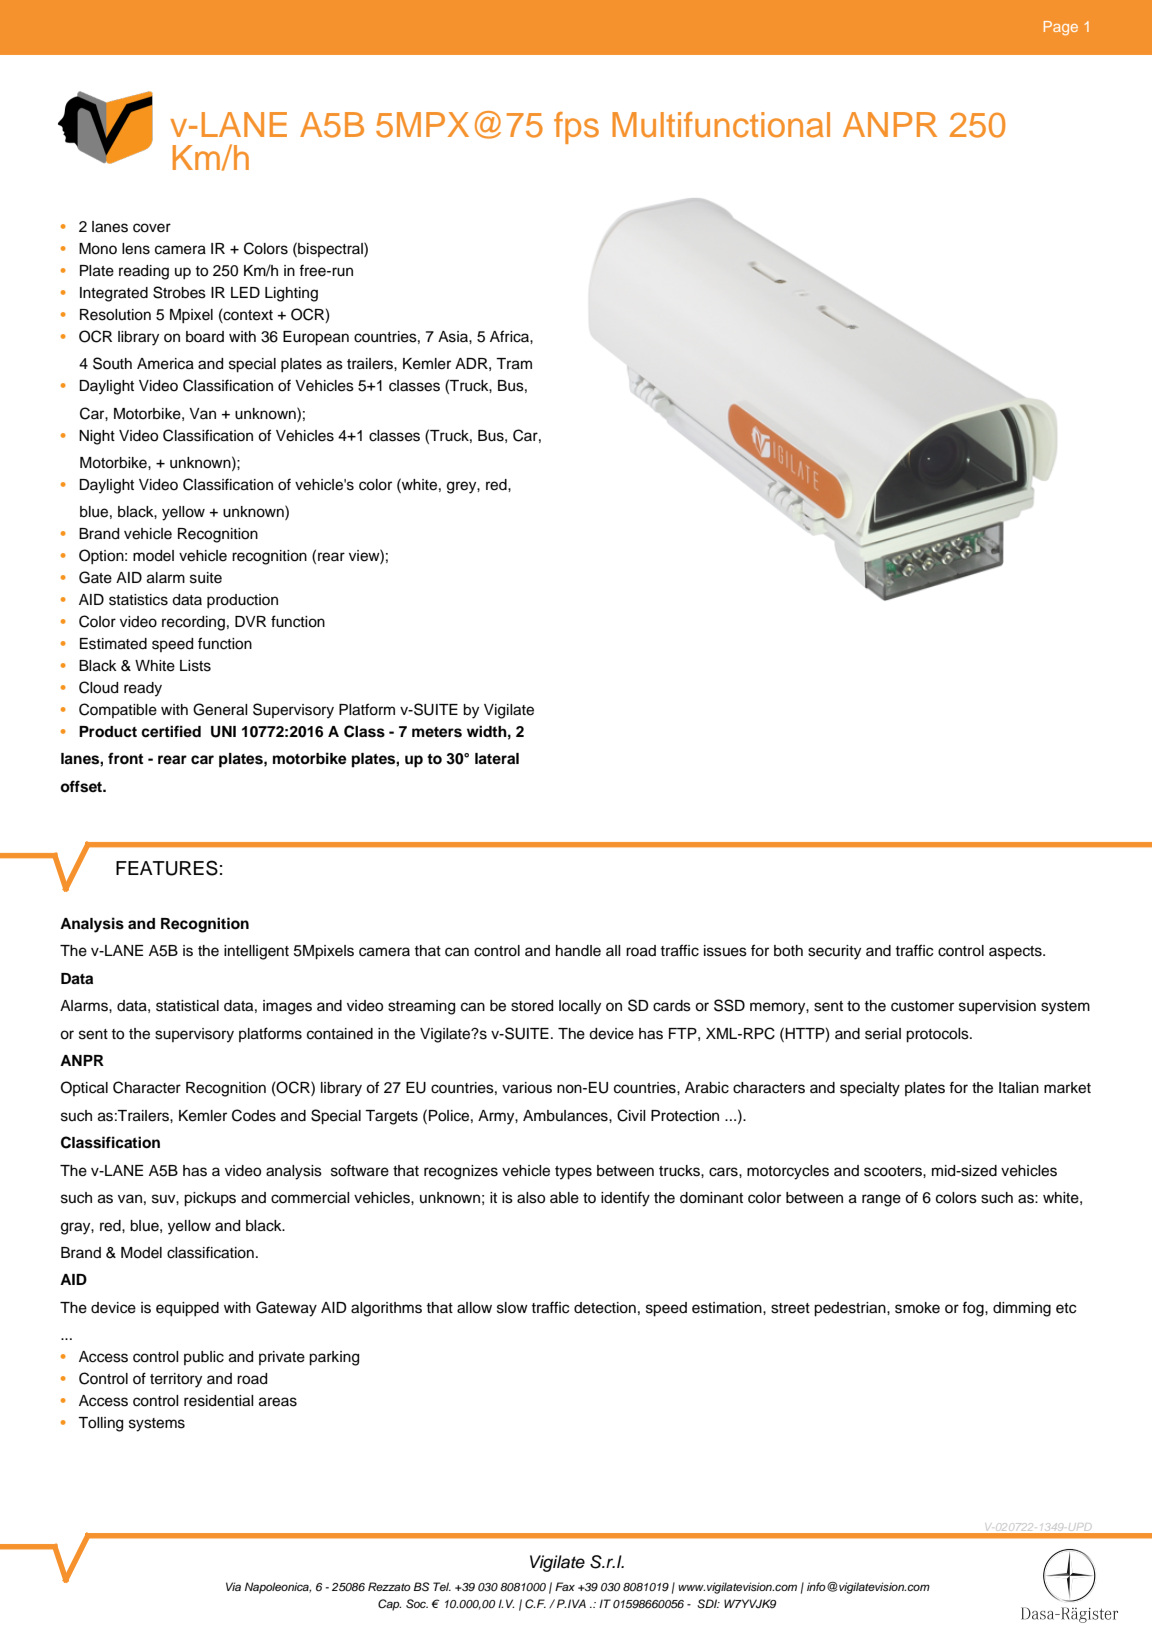  What do you see at coordinates (1061, 28) in the screenshot?
I see `Page` at bounding box center [1061, 28].
